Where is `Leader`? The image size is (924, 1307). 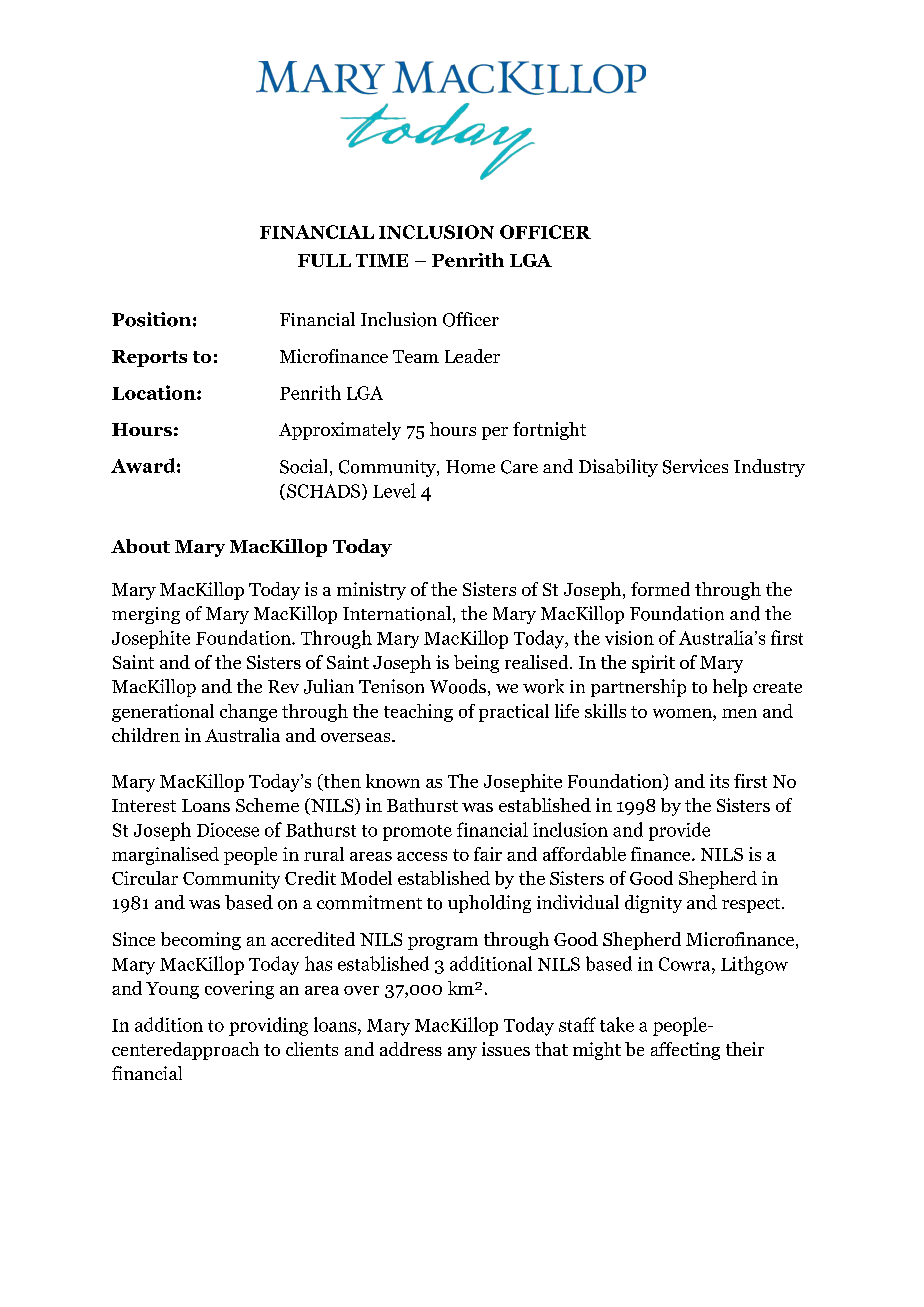
Leader is located at coordinates (472, 356).
